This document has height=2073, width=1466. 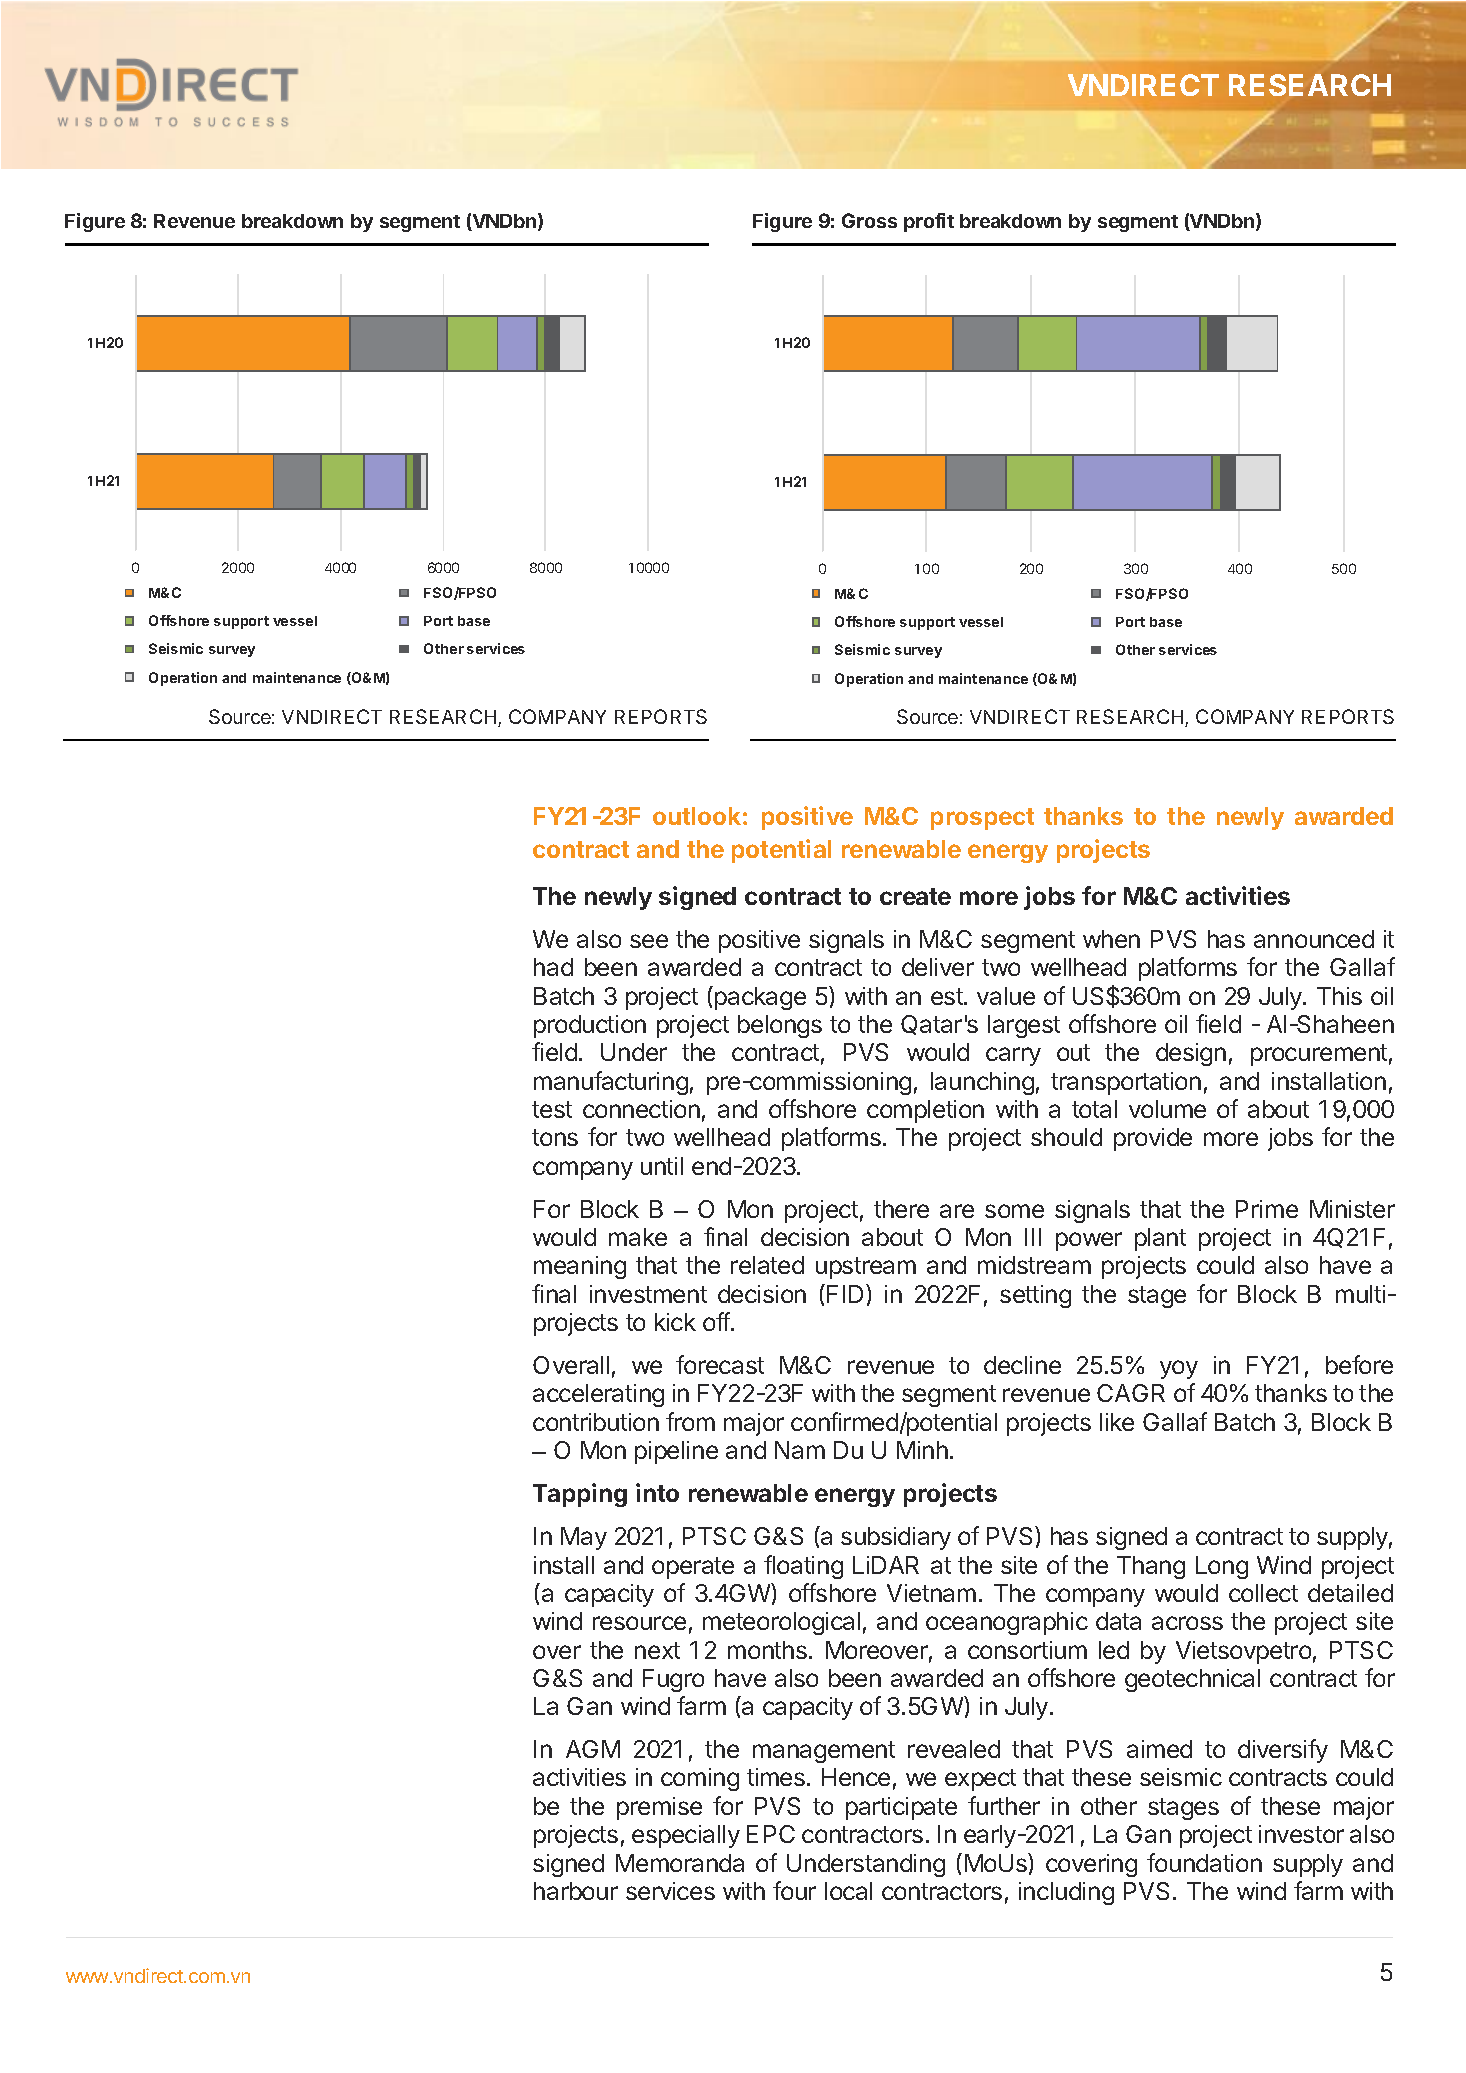 What do you see at coordinates (1179, 1369) in the document?
I see `yoy` at bounding box center [1179, 1369].
